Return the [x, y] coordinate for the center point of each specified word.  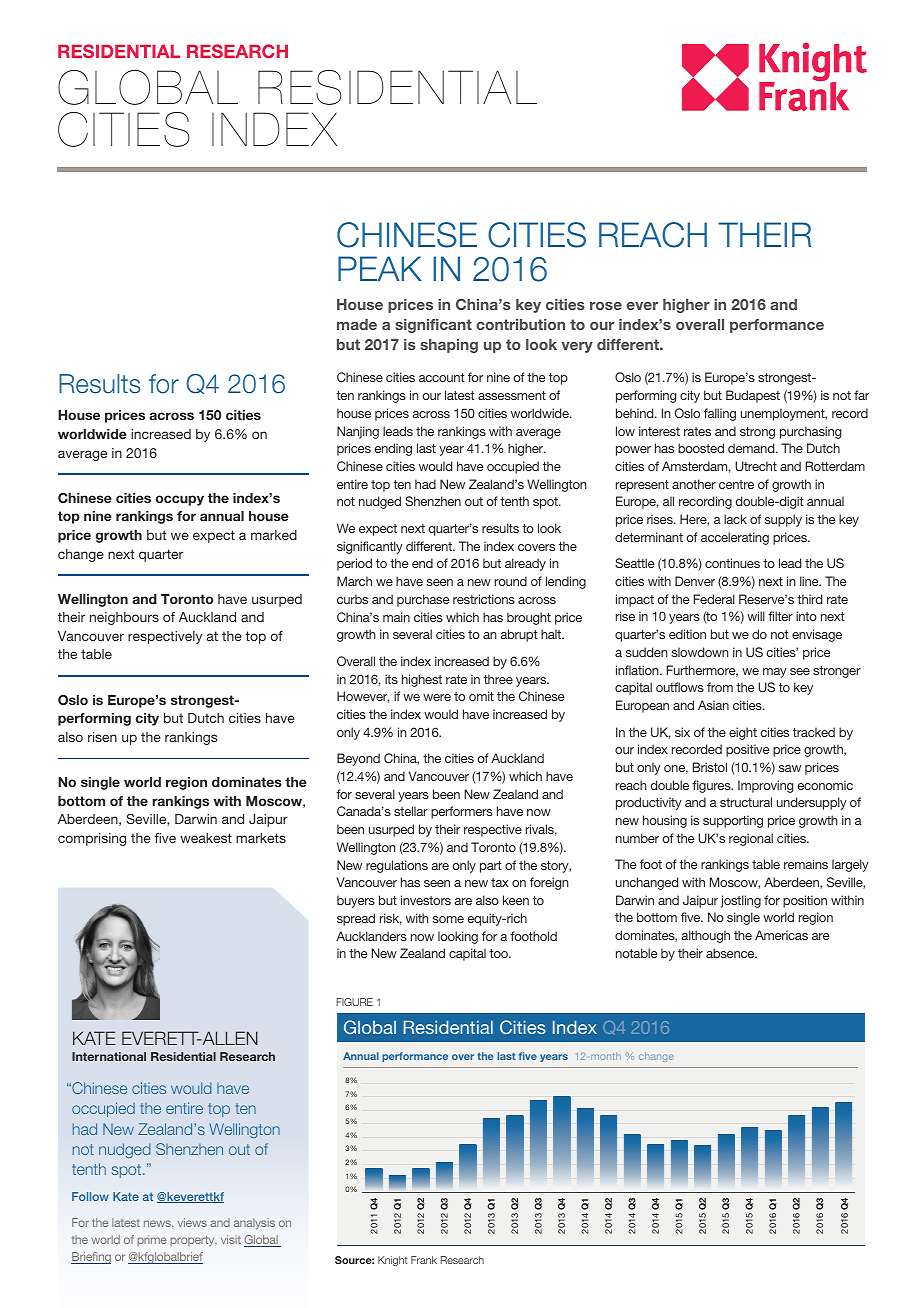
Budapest [753, 396]
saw [790, 768]
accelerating [735, 538]
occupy [180, 500]
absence [731, 953]
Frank [424, 1260]
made [357, 324]
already [525, 564]
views [192, 1222]
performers [462, 812]
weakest [206, 838]
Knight [393, 1261]
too [499, 953]
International [109, 1056]
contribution [520, 324]
